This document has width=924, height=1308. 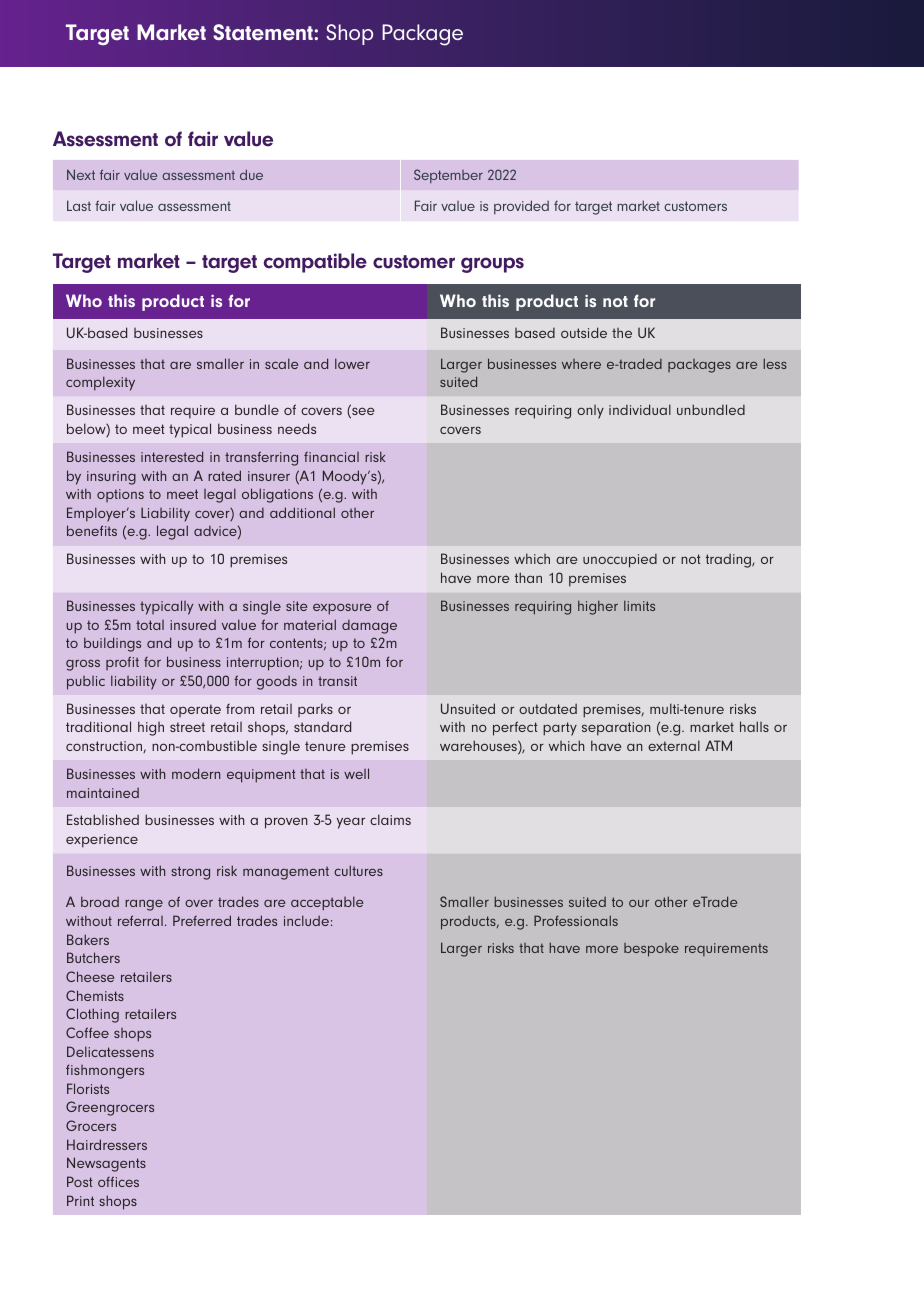 I want to click on offices, so click(x=118, y=1181).
